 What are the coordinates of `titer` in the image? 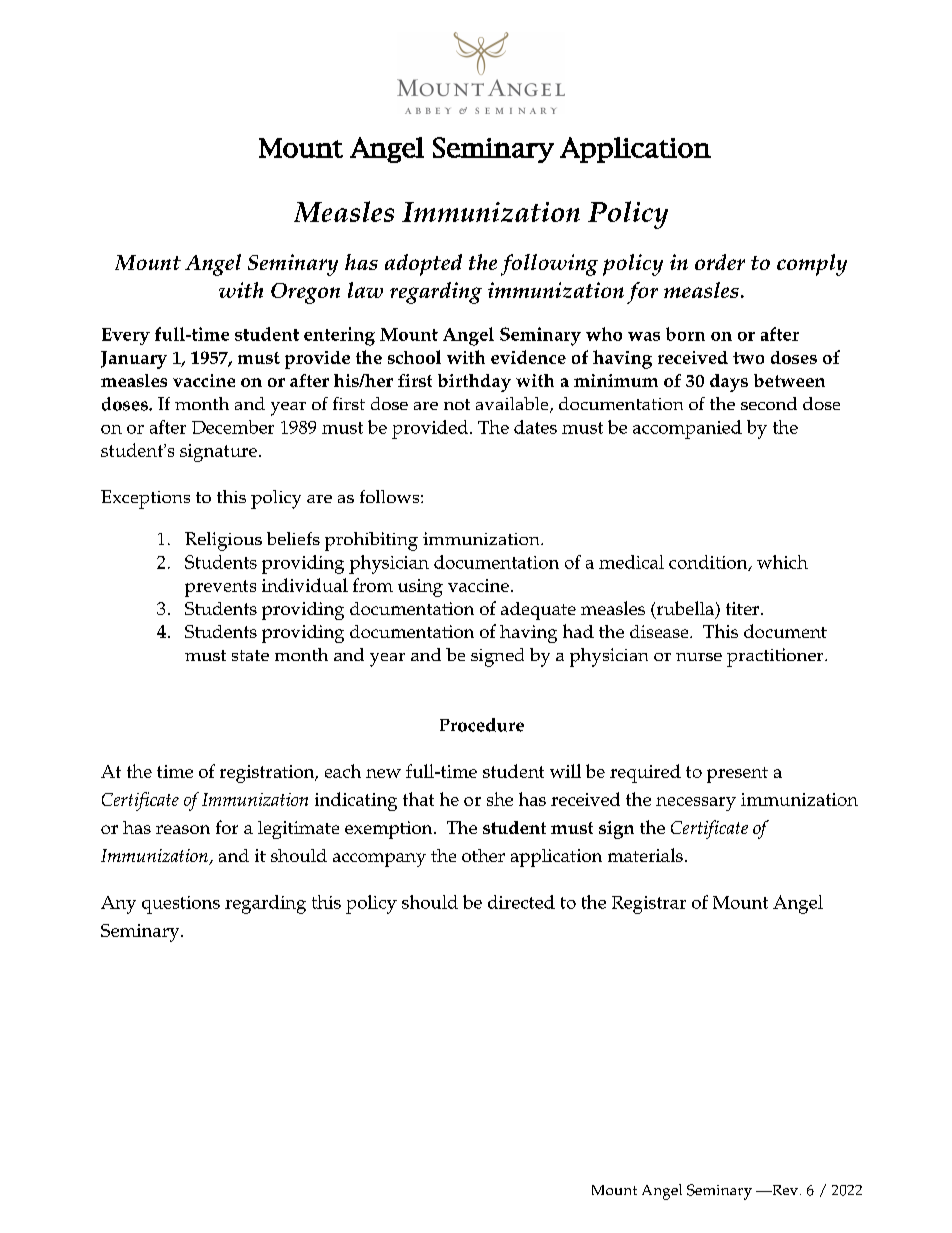 It's located at (744, 608).
